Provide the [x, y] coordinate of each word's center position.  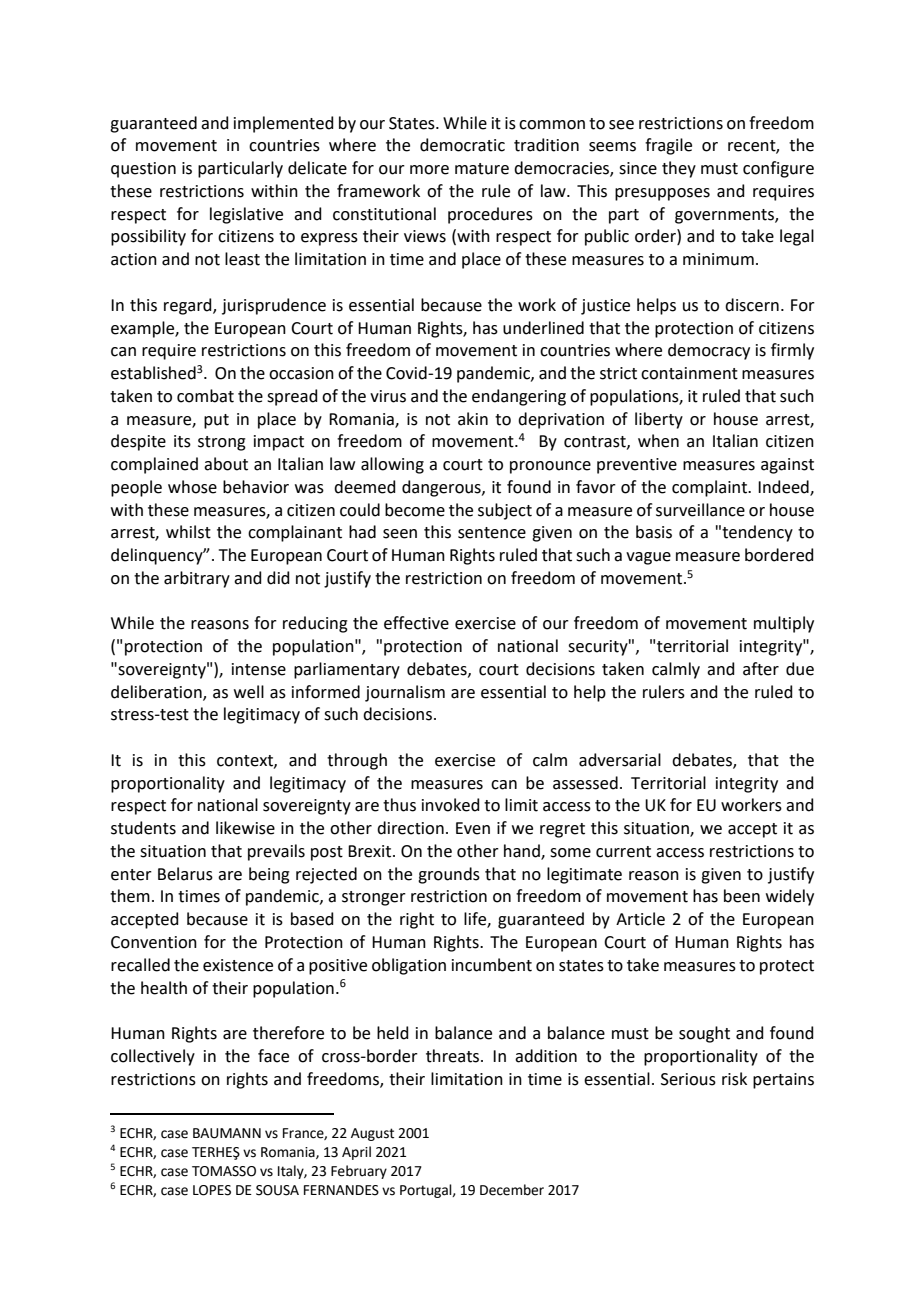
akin [473, 419]
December [512, 1190]
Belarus [185, 874]
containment [689, 373]
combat [205, 396]
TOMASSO [224, 1171]
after [761, 669]
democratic [462, 145]
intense [259, 669]
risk [734, 1079]
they [679, 169]
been [742, 896]
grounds [449, 875]
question [143, 170]
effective [416, 623]
